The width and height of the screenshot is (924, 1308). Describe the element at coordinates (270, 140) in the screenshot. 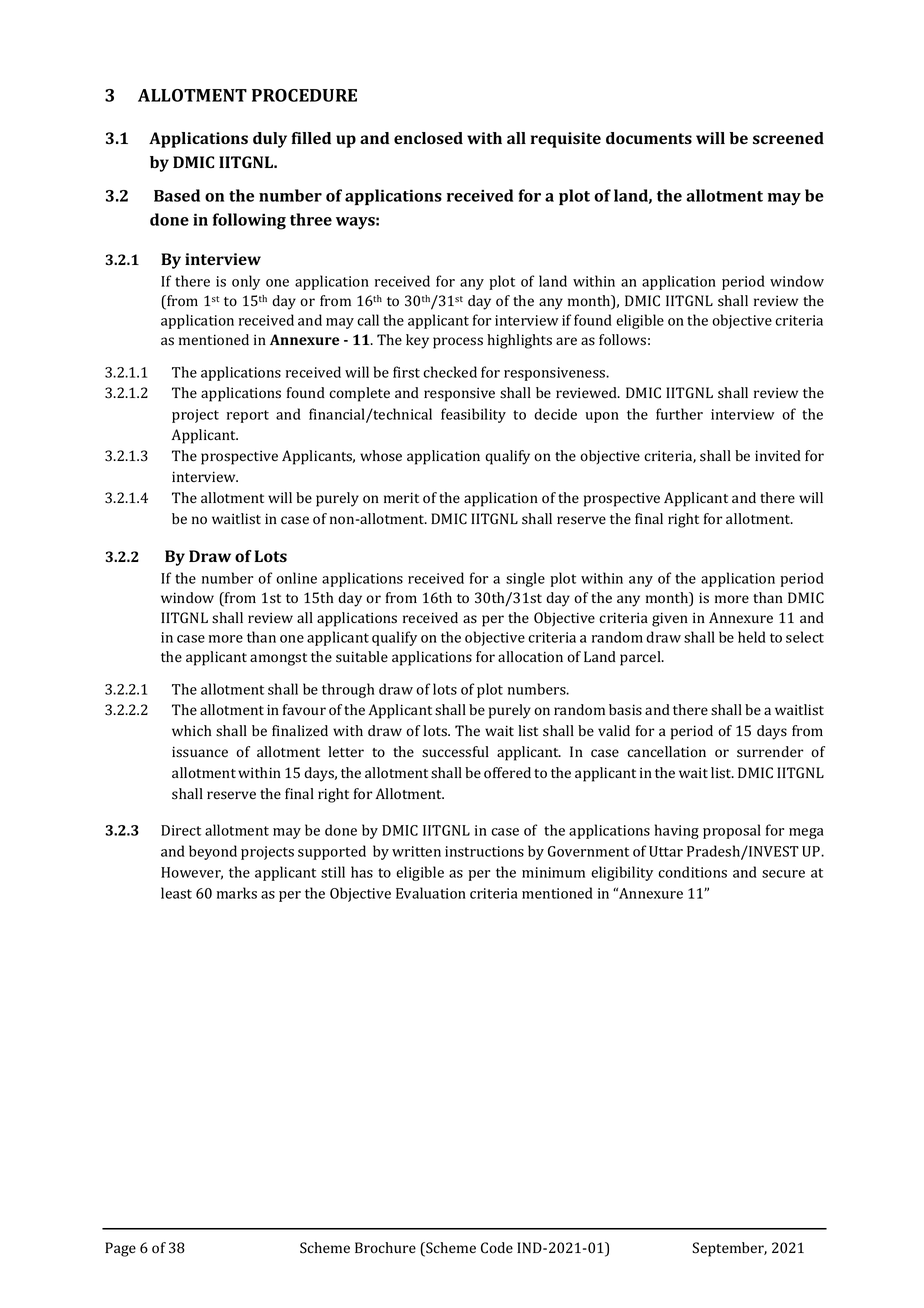

I see `duly` at that location.
